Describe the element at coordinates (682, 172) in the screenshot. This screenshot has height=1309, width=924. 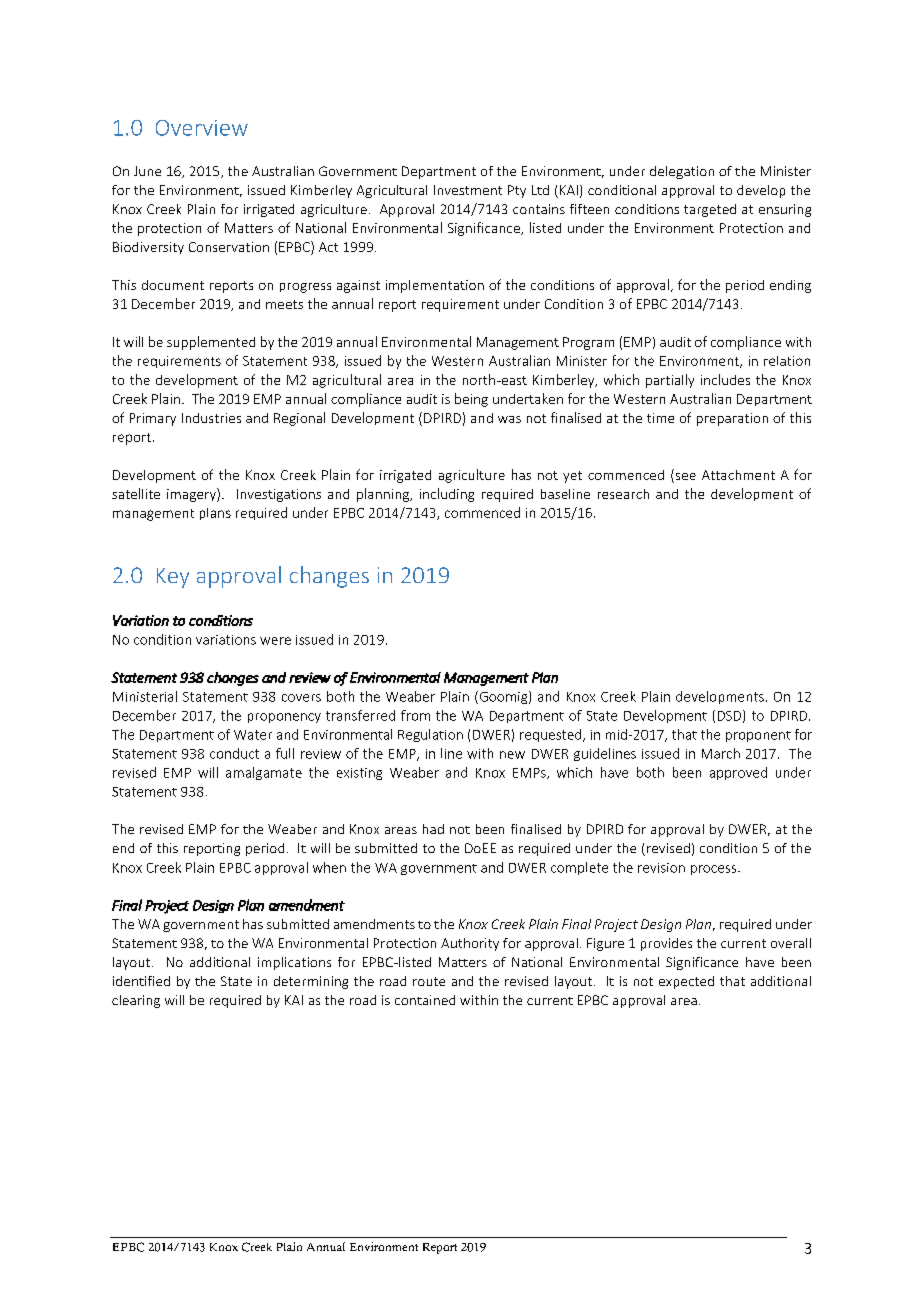
I see `delegation` at that location.
